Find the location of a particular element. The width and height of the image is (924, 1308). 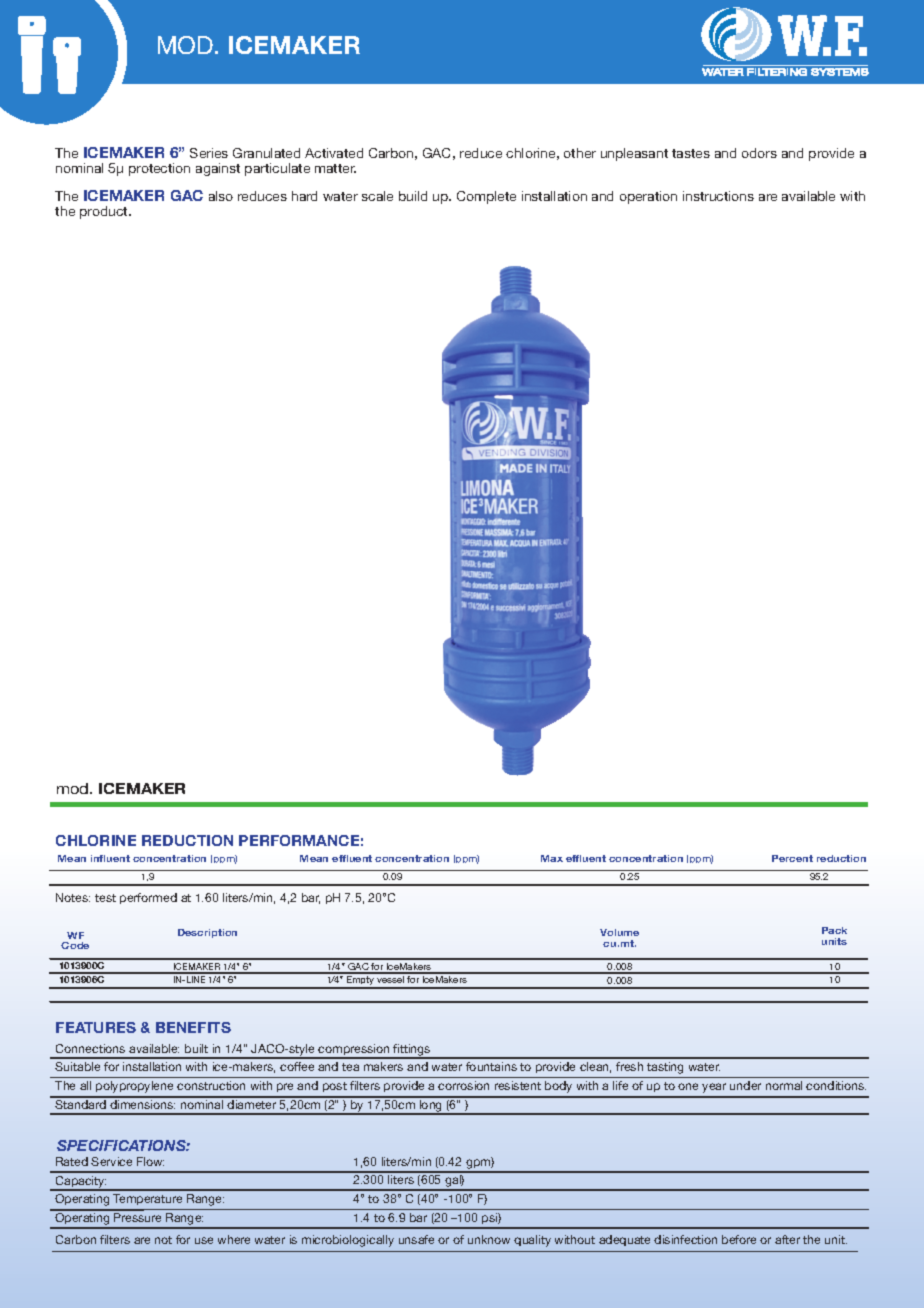

instructions is located at coordinates (718, 196).
